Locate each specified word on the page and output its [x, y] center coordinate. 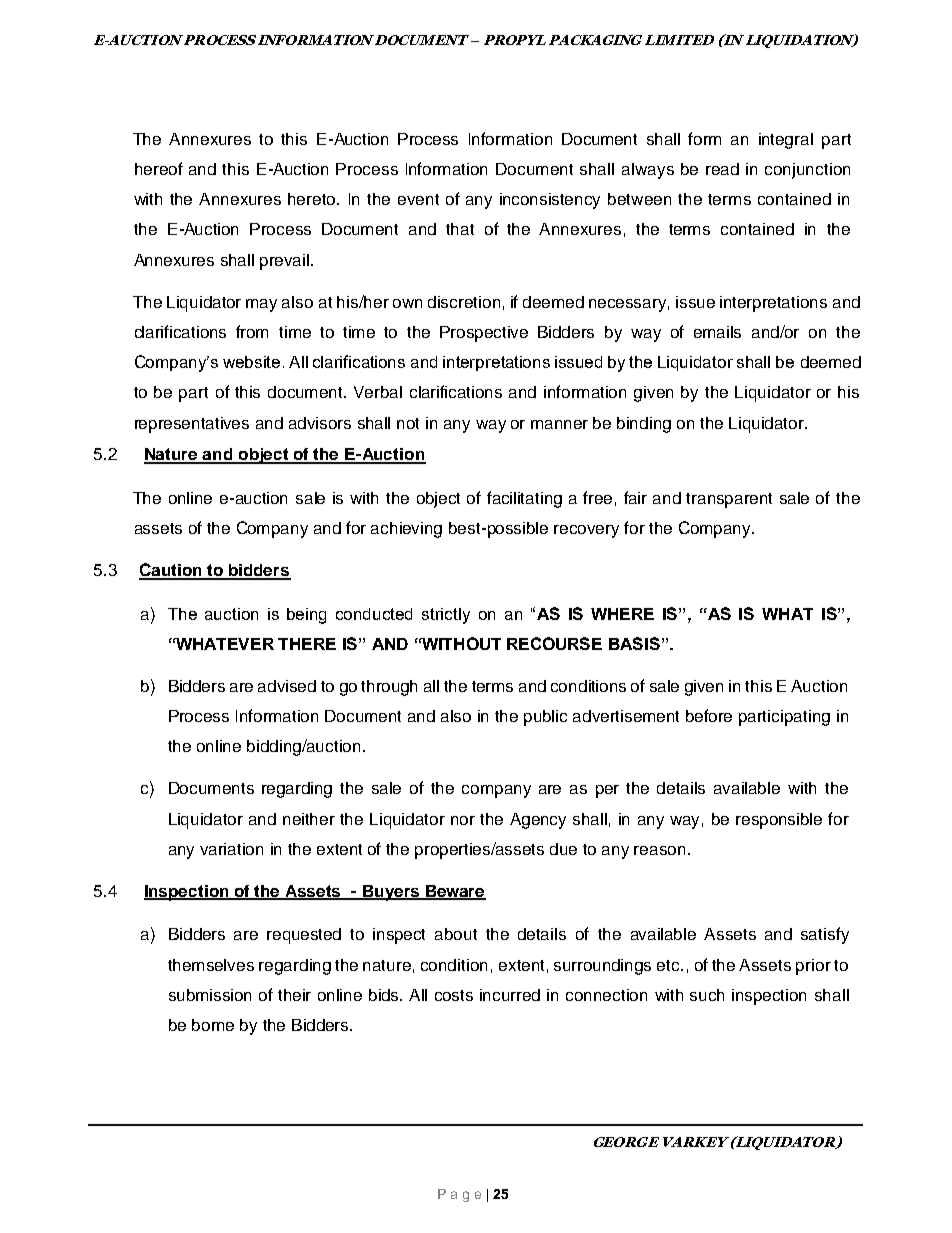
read [722, 169]
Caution [171, 571]
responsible [779, 821]
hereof [159, 168]
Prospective [484, 334]
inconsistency [550, 201]
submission [210, 995]
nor [463, 820]
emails [717, 332]
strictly [446, 616]
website [251, 362]
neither [309, 819]
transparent [729, 500]
